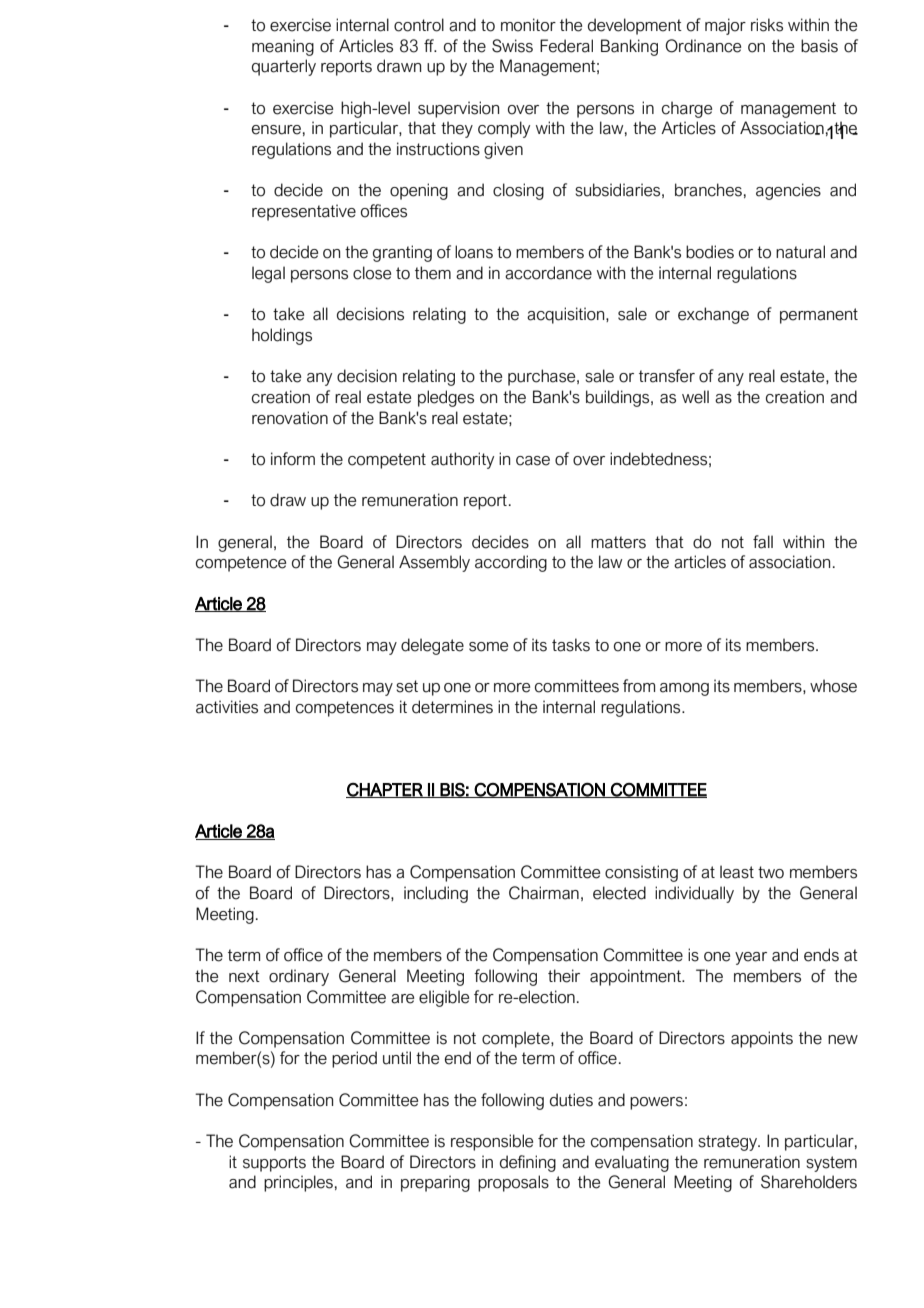 The width and height of the document is (924, 1308). What do you see at coordinates (800, 252) in the document?
I see `natural` at bounding box center [800, 252].
